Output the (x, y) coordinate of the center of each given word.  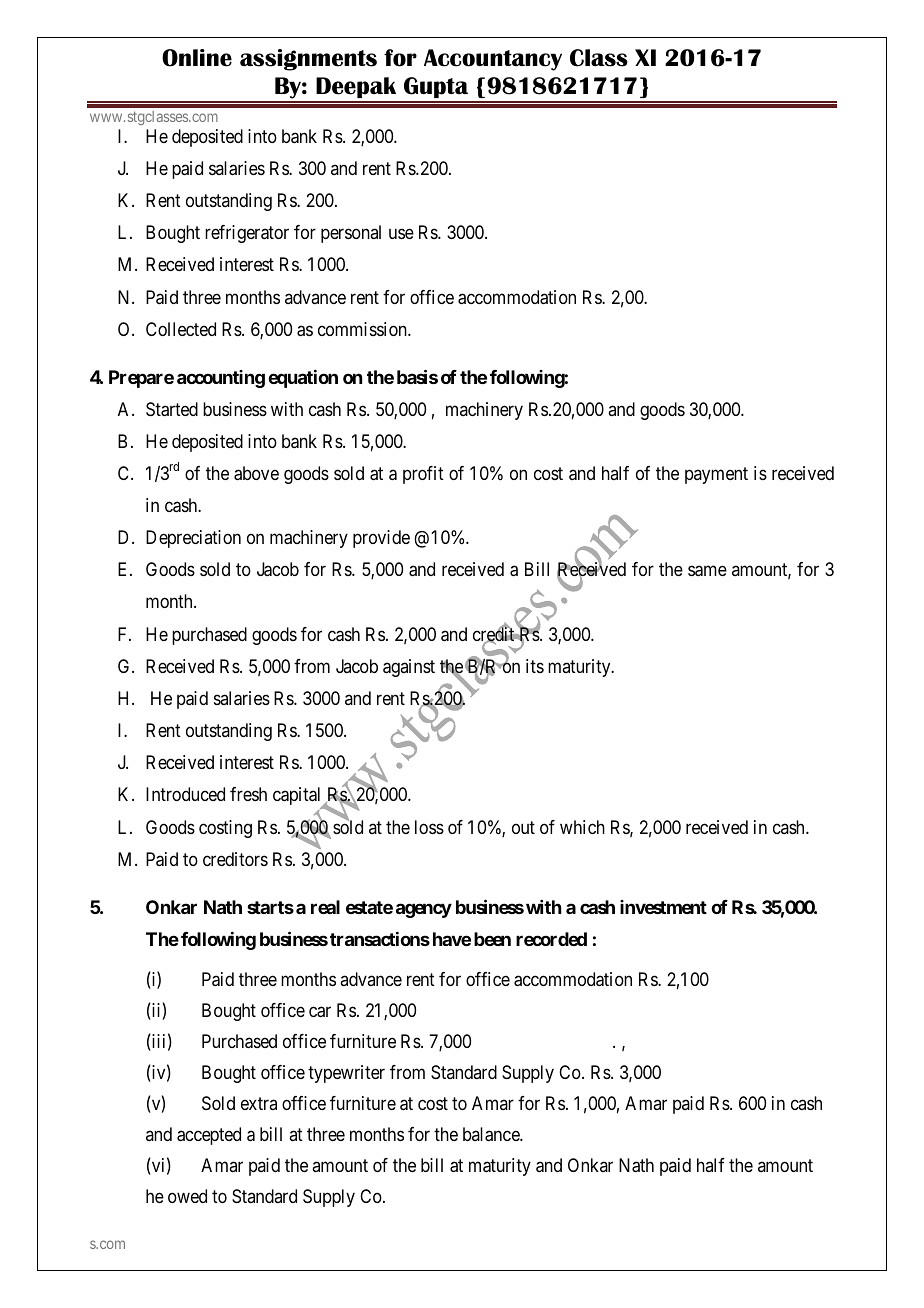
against (409, 668)
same (707, 571)
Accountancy (493, 60)
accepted (209, 1136)
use (401, 234)
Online (197, 58)
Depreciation (193, 539)
